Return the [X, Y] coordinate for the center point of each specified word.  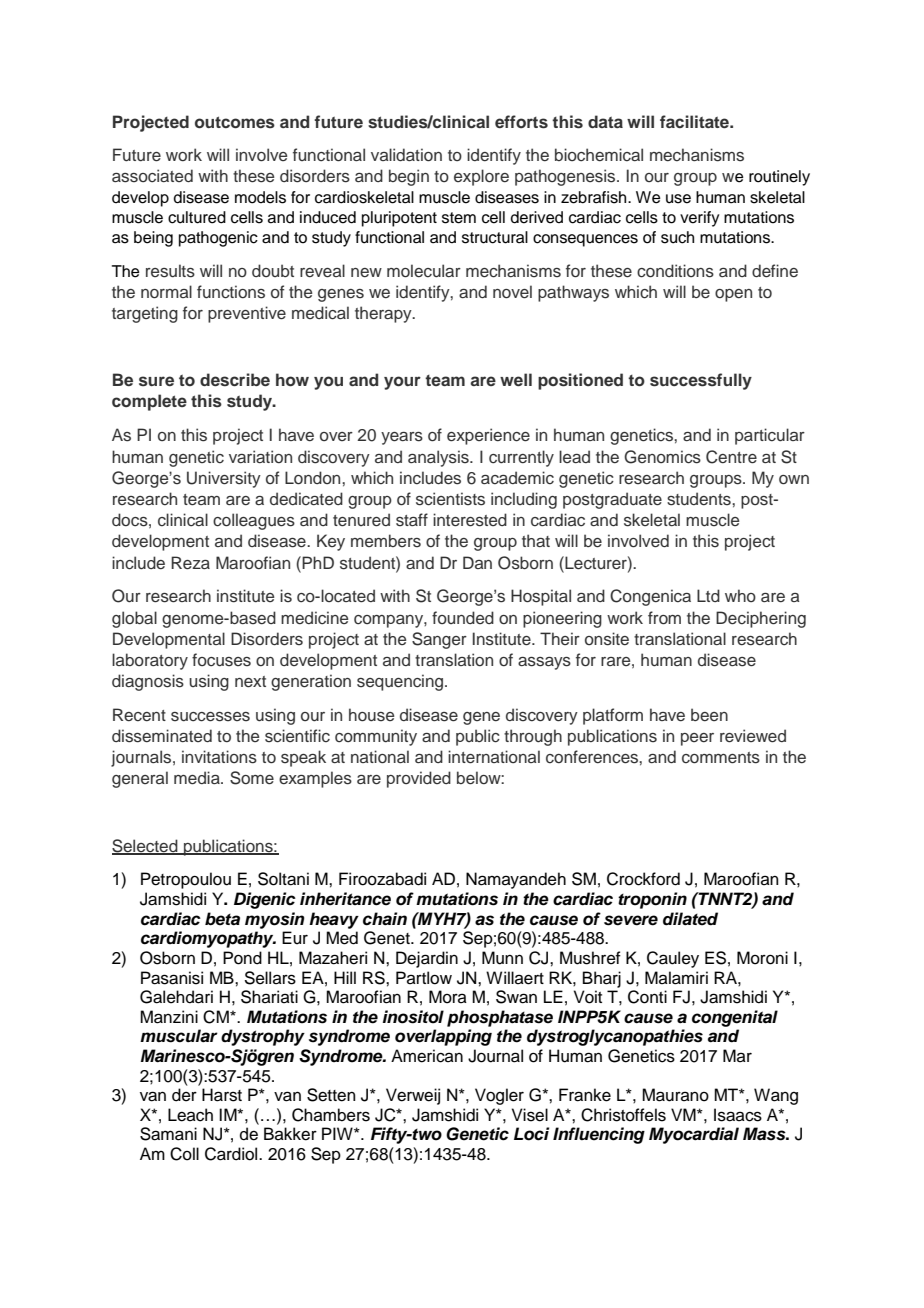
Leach [190, 1115]
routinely [779, 178]
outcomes [235, 122]
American [427, 1056]
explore [481, 177]
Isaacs [738, 1115]
